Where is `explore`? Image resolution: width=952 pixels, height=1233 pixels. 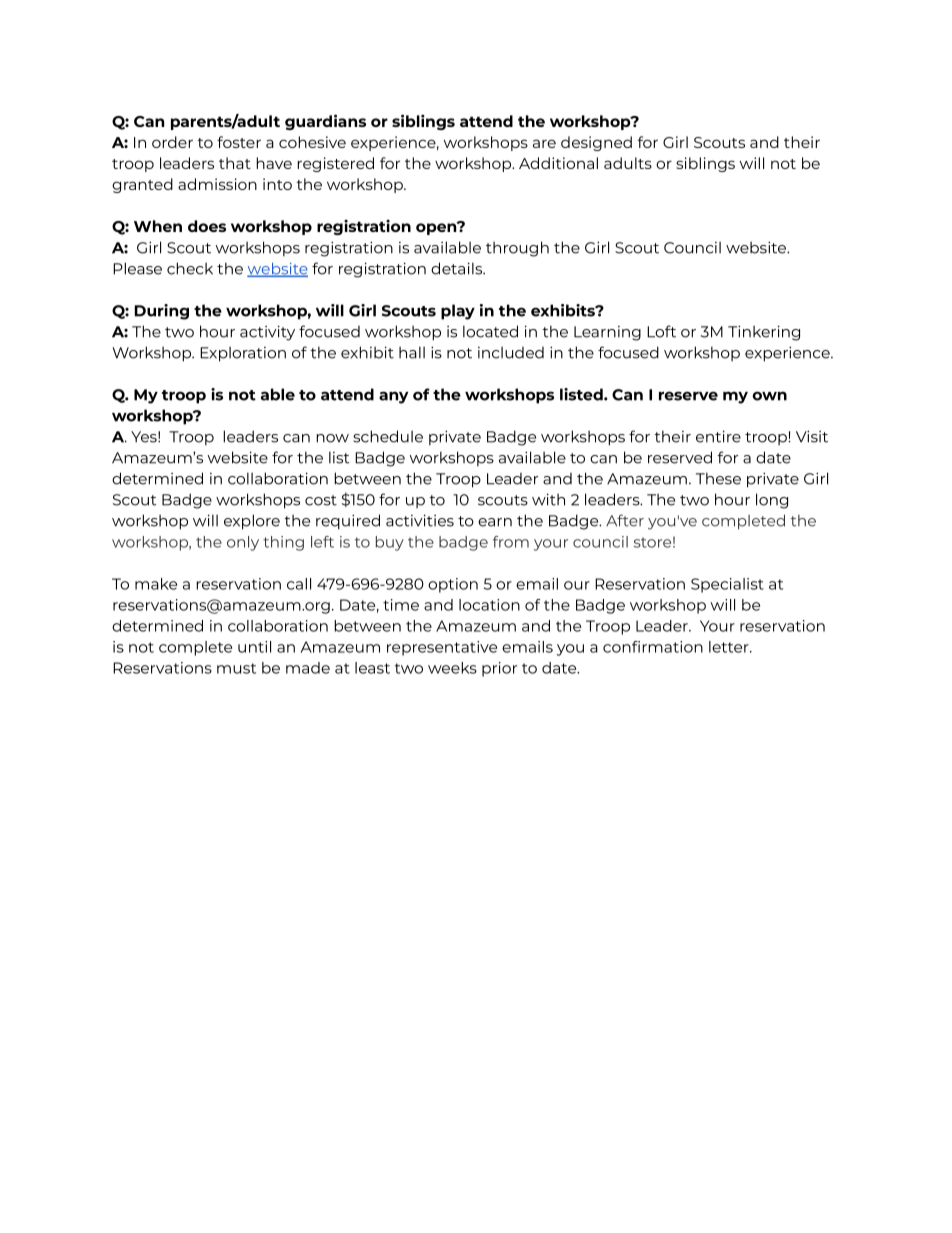 explore is located at coordinates (252, 522).
